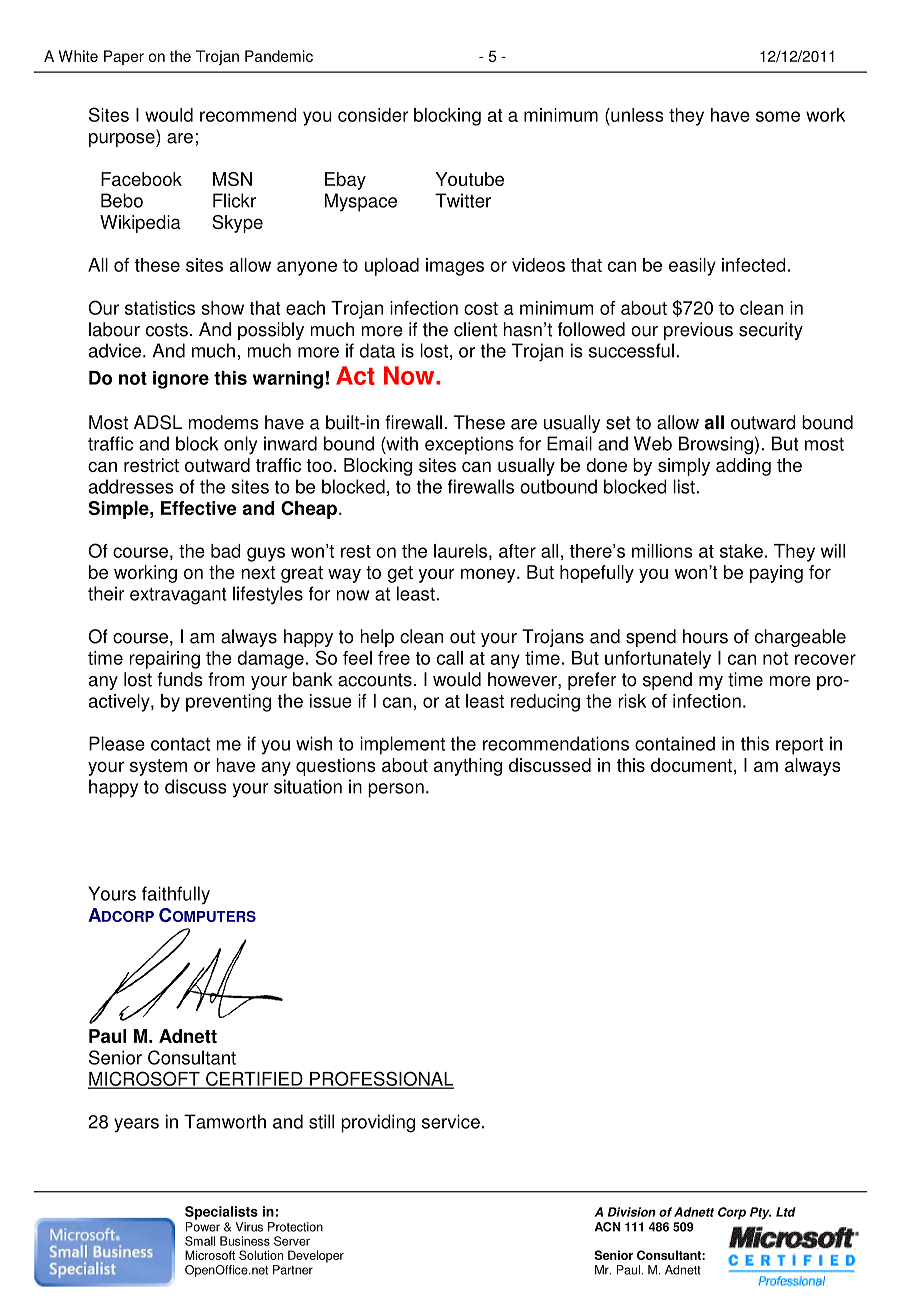 The image size is (924, 1308). What do you see at coordinates (451, 1121) in the screenshot?
I see `service` at bounding box center [451, 1121].
